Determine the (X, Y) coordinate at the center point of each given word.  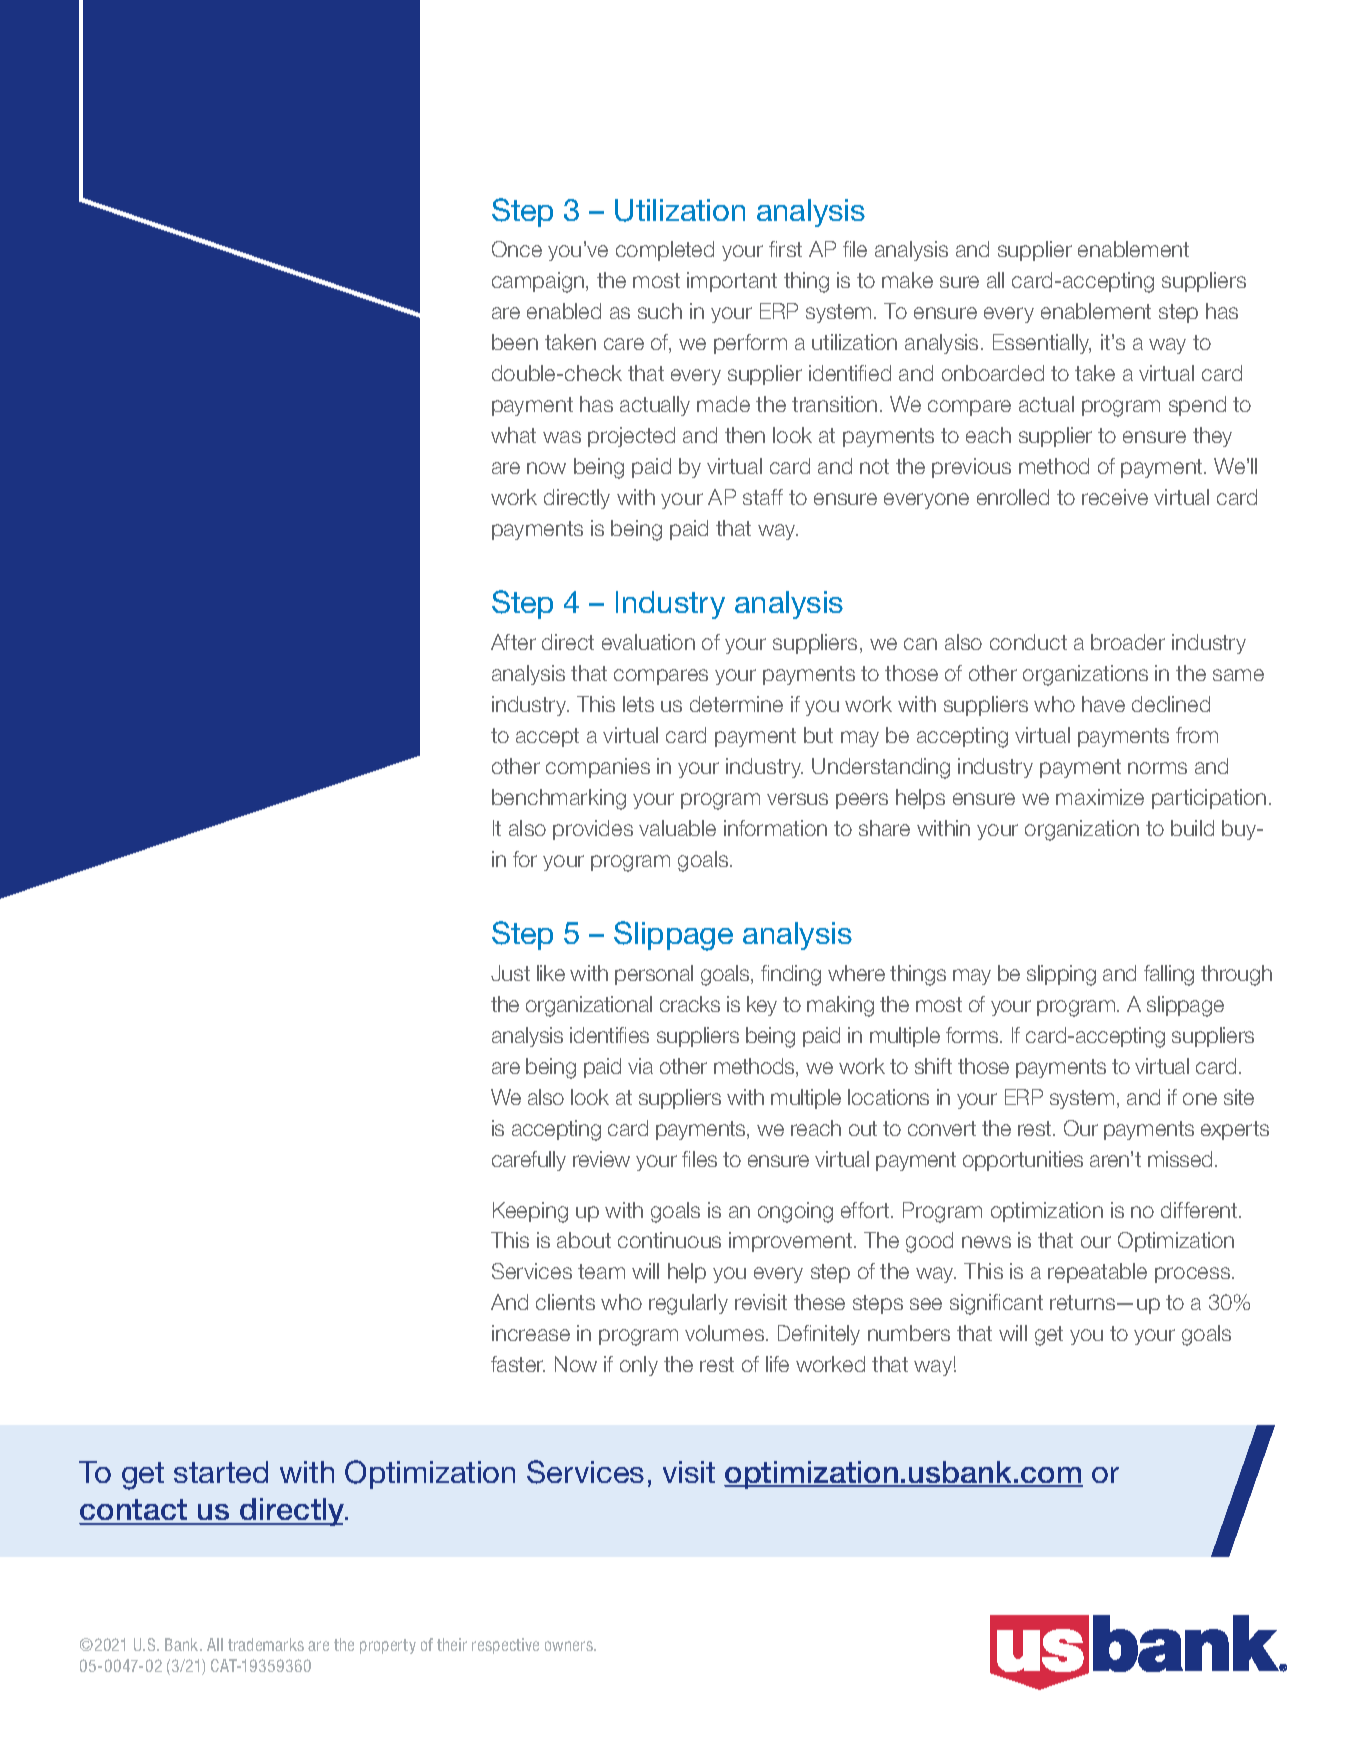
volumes (724, 1333)
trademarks (266, 1644)
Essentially (1042, 344)
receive (1115, 497)
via (640, 1066)
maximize (1100, 797)
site (1239, 1097)
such (660, 311)
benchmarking (559, 799)
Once (517, 249)
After (513, 642)
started (221, 1472)
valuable (677, 828)
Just (510, 973)
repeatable (1097, 1273)
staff (763, 497)
